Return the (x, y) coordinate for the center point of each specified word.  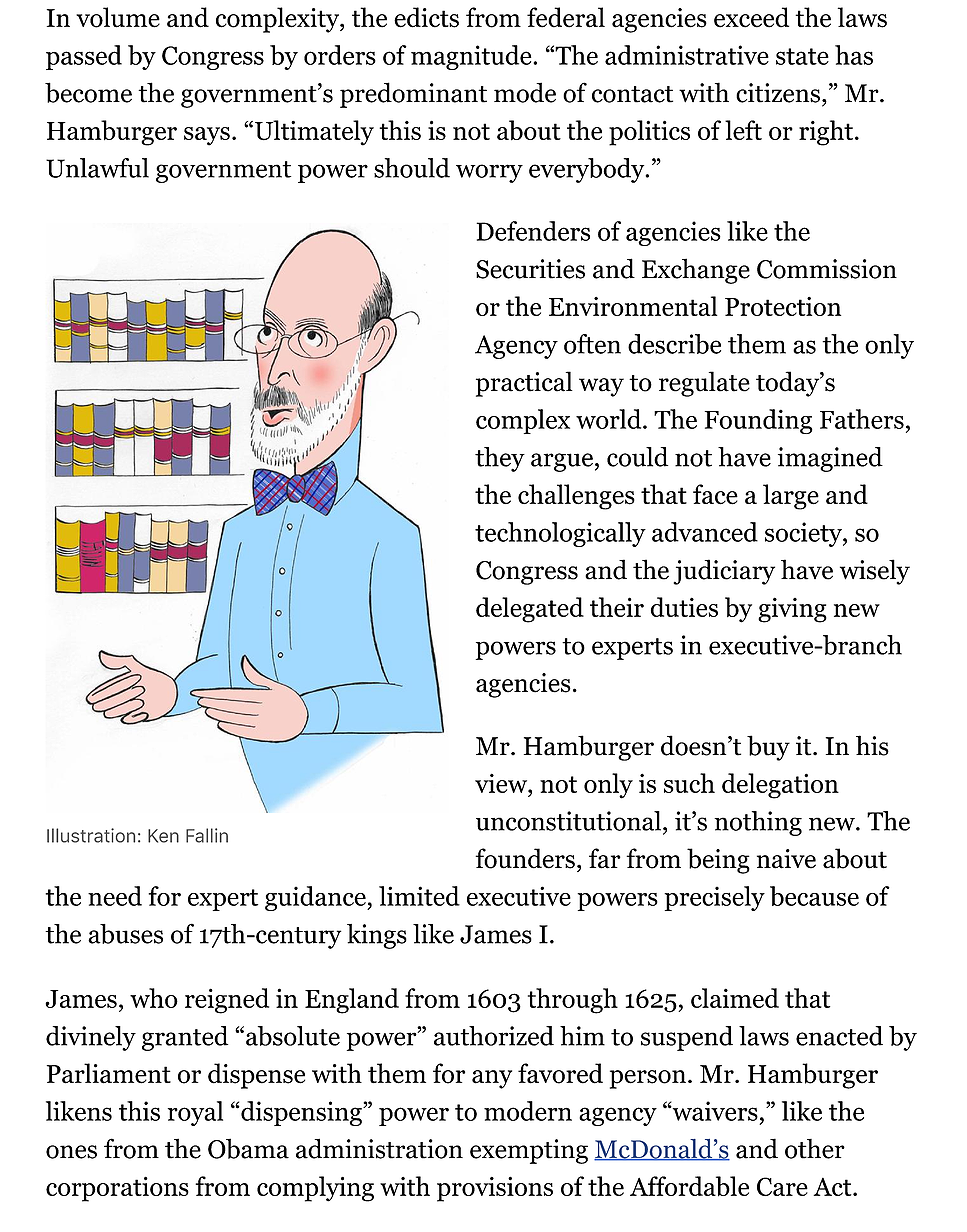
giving (792, 610)
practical (524, 384)
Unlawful (97, 168)
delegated (530, 610)
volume (118, 17)
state (802, 56)
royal (195, 1113)
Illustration (91, 835)
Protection (783, 306)
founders (525, 858)
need (115, 896)
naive (786, 859)
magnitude (472, 57)
